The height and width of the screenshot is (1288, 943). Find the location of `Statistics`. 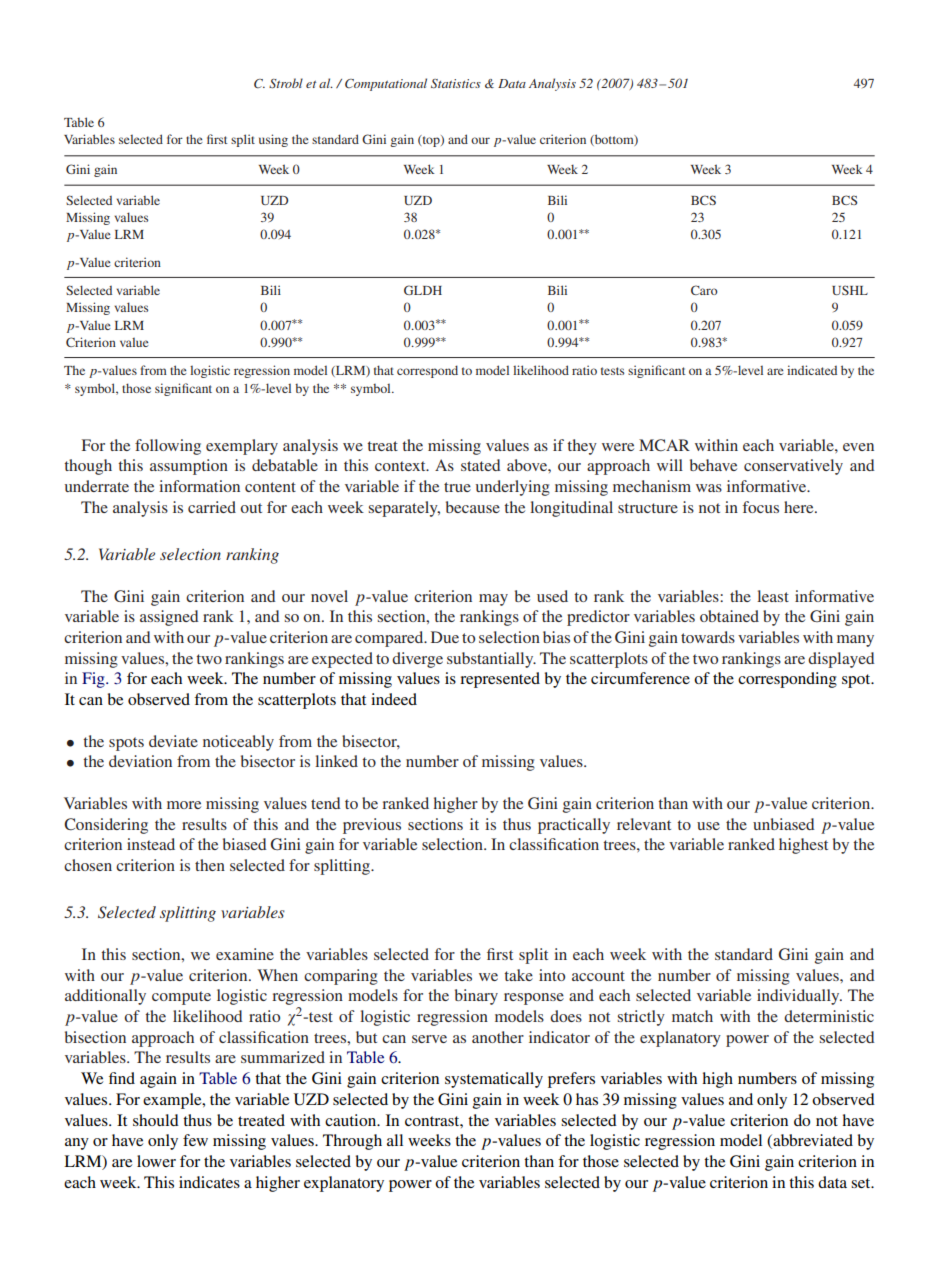

Statistics is located at coordinates (456, 83).
